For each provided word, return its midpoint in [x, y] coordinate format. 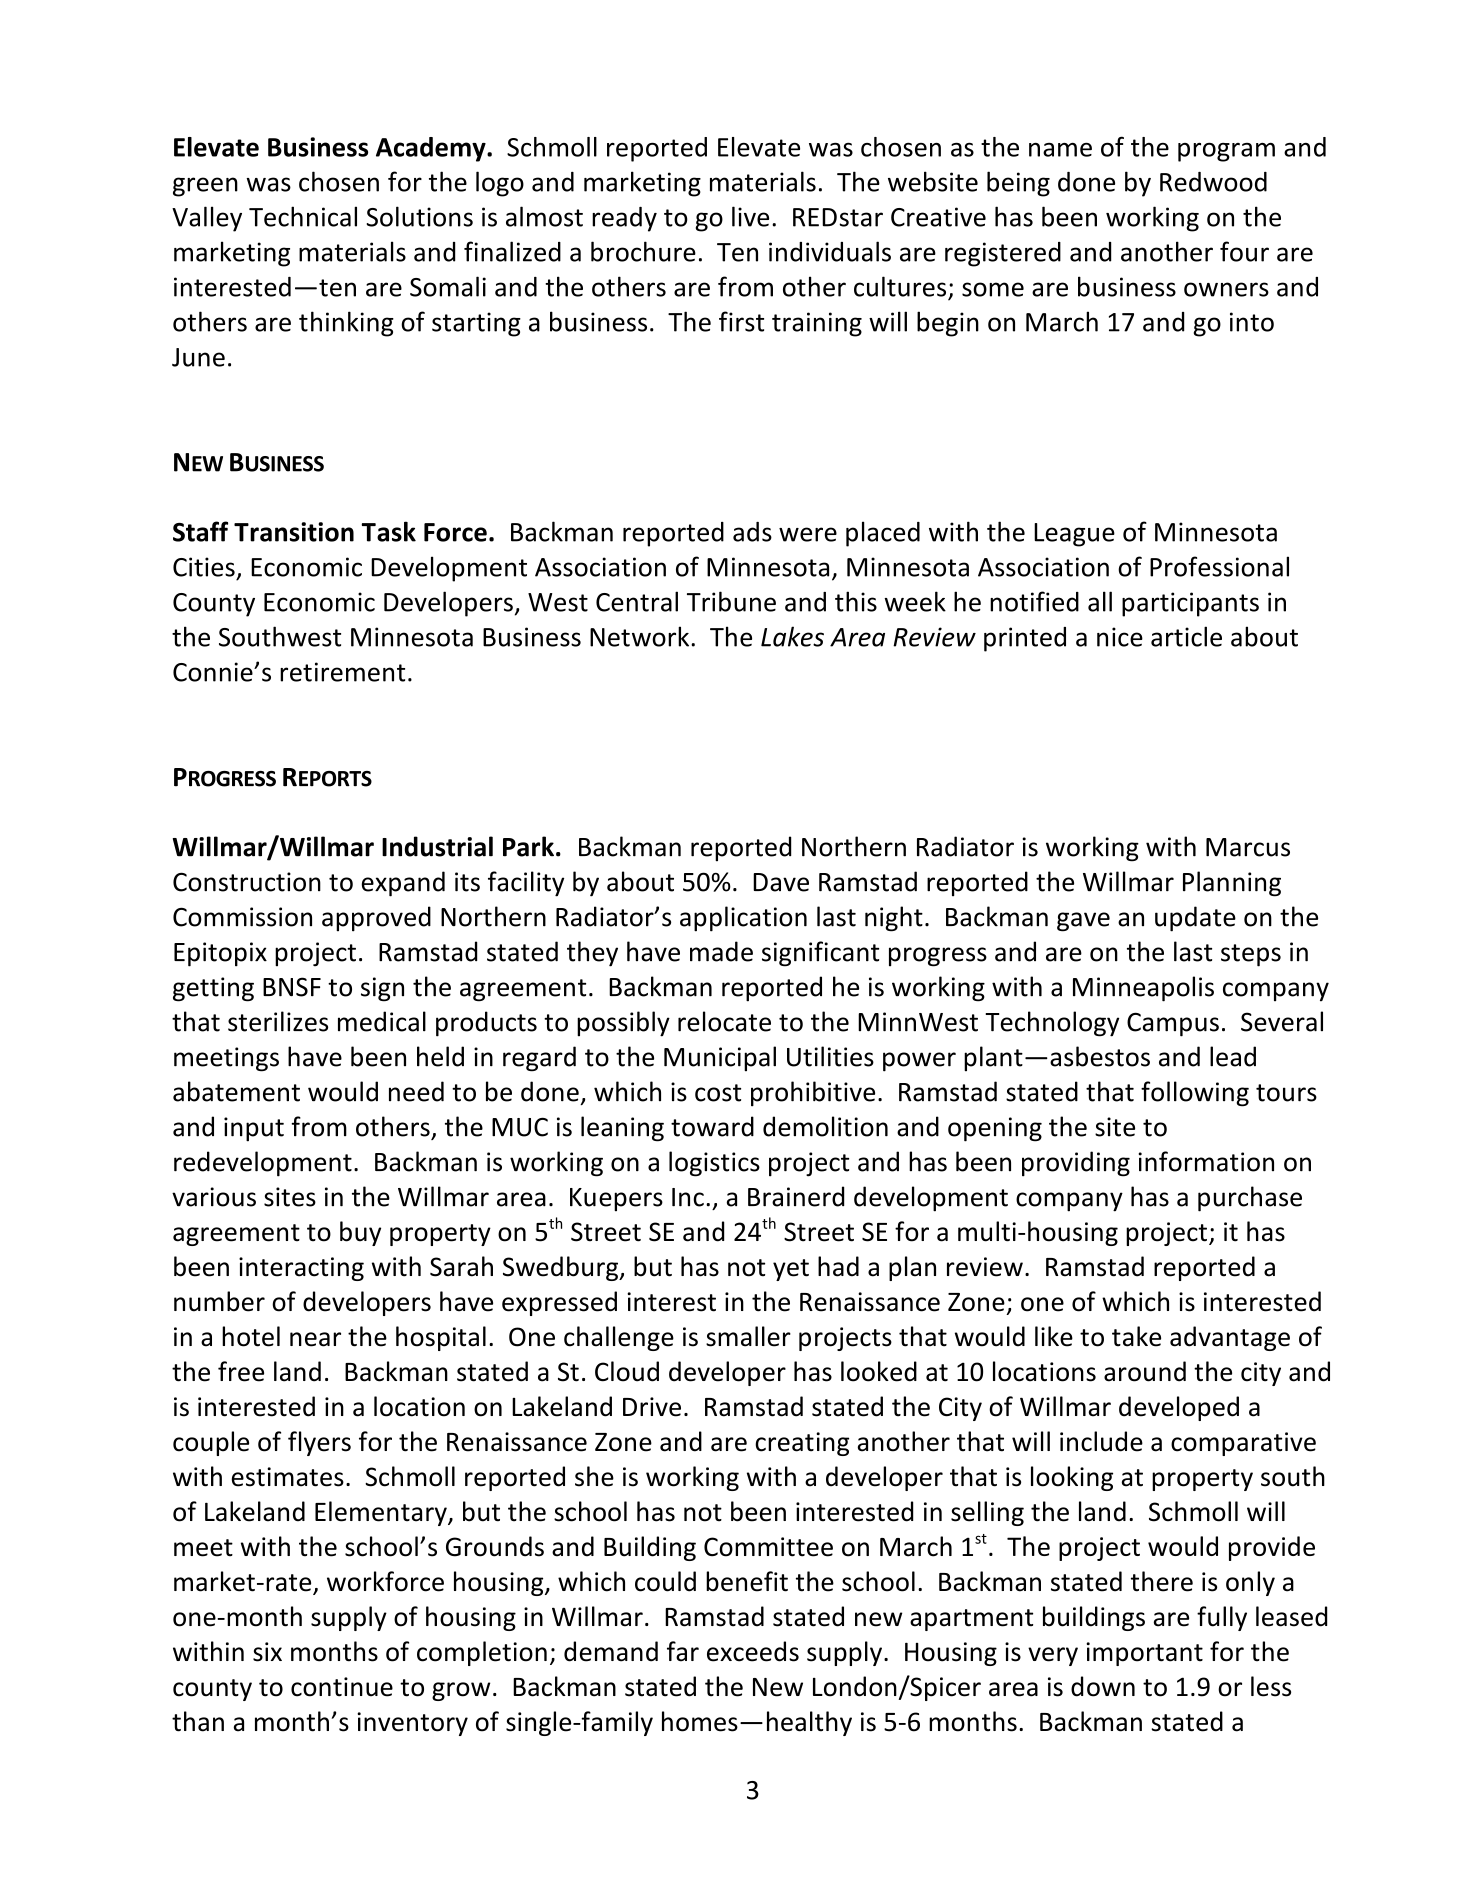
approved [376, 919]
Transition [294, 532]
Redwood [1213, 182]
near [315, 1339]
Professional [1219, 566]
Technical [303, 216]
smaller [748, 1336]
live [750, 216]
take [1136, 1336]
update [1195, 919]
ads [752, 532]
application [743, 919]
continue [342, 1687]
